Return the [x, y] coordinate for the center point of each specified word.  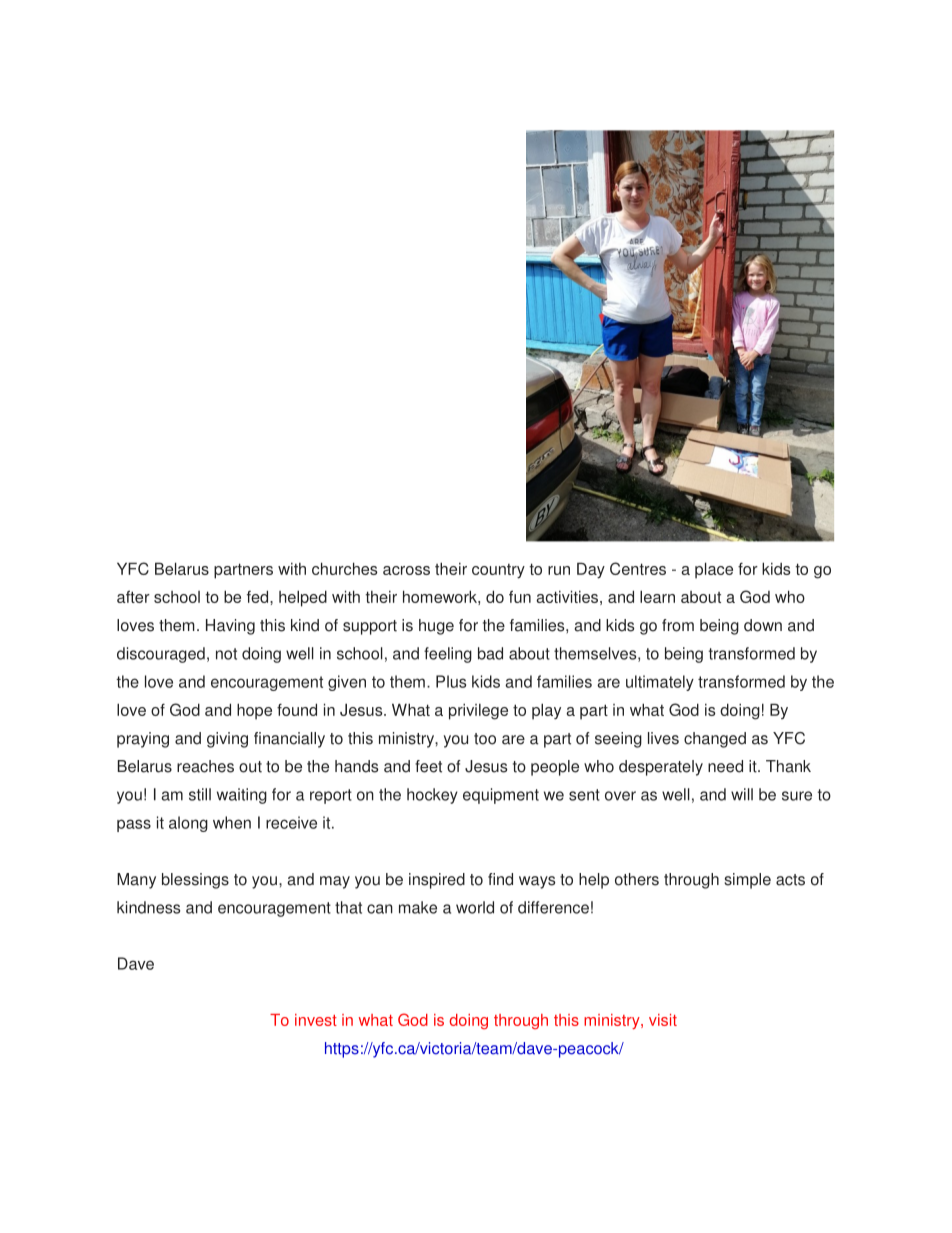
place [714, 570]
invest [316, 1020]
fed [259, 596]
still [200, 794]
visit [663, 1020]
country [498, 571]
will [742, 794]
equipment [501, 796]
